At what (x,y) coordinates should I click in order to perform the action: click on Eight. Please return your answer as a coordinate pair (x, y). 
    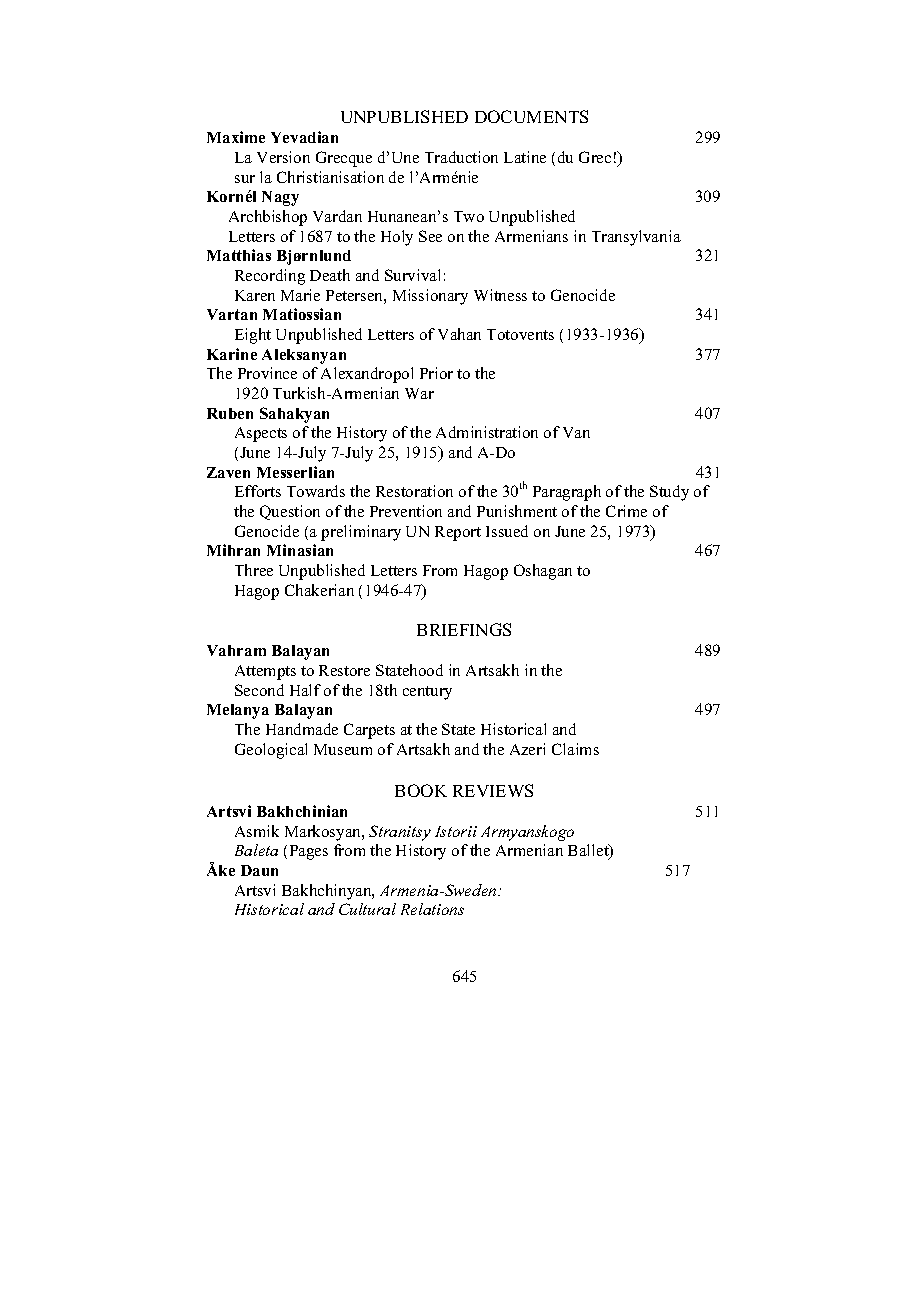
    Looking at the image, I should click on (253, 336).
